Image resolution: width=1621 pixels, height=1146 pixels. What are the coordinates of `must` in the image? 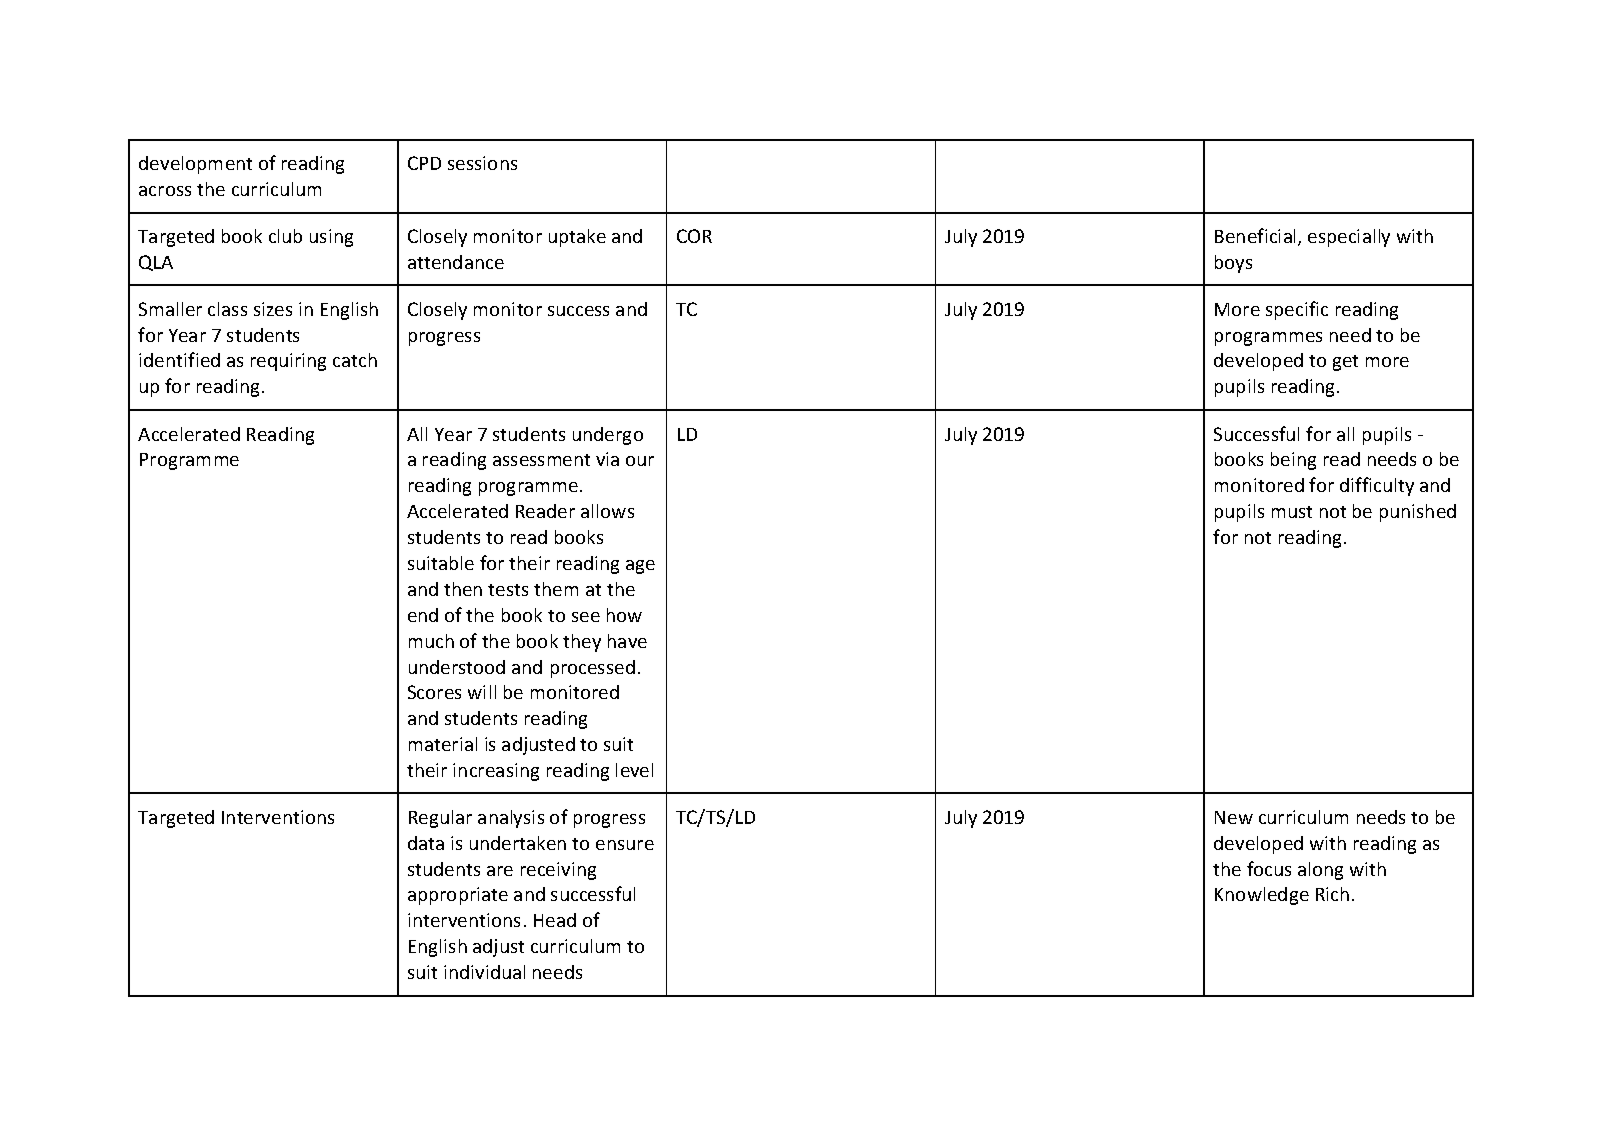 It's located at (1292, 512).
